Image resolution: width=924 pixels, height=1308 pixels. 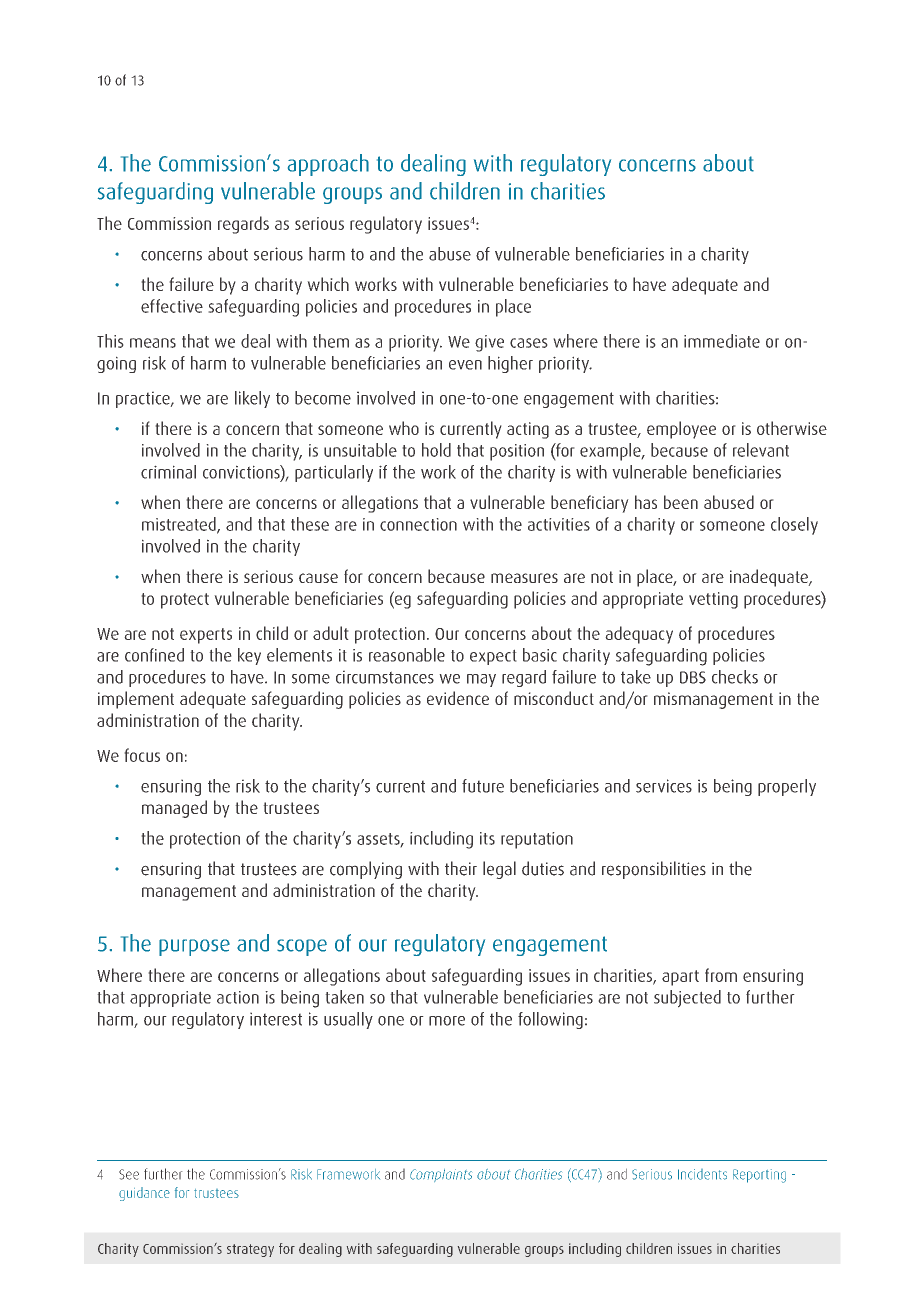 What do you see at coordinates (418, 524) in the screenshot?
I see `connection` at bounding box center [418, 524].
